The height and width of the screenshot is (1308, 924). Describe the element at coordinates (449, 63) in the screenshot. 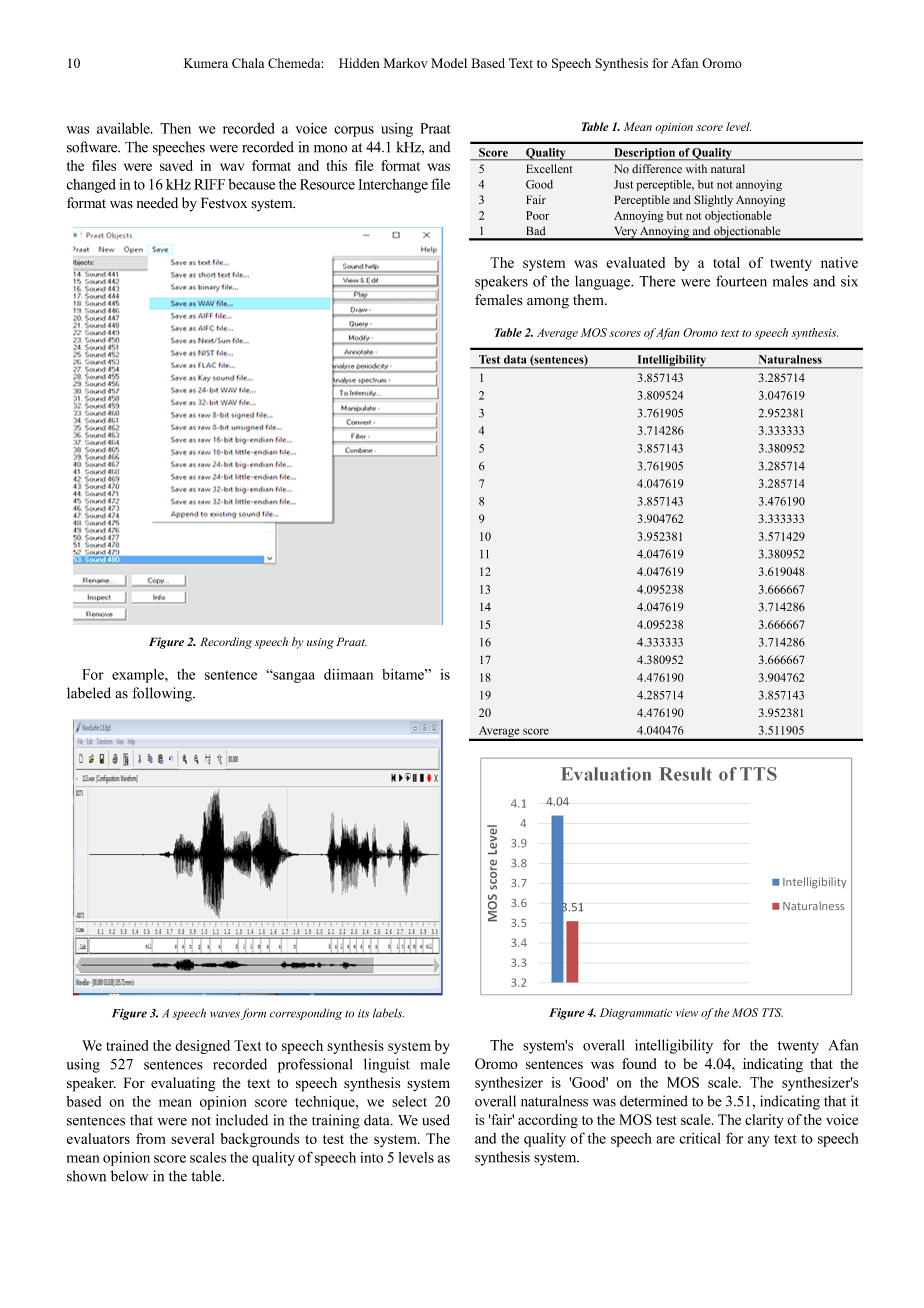

I see `Model` at that location.
